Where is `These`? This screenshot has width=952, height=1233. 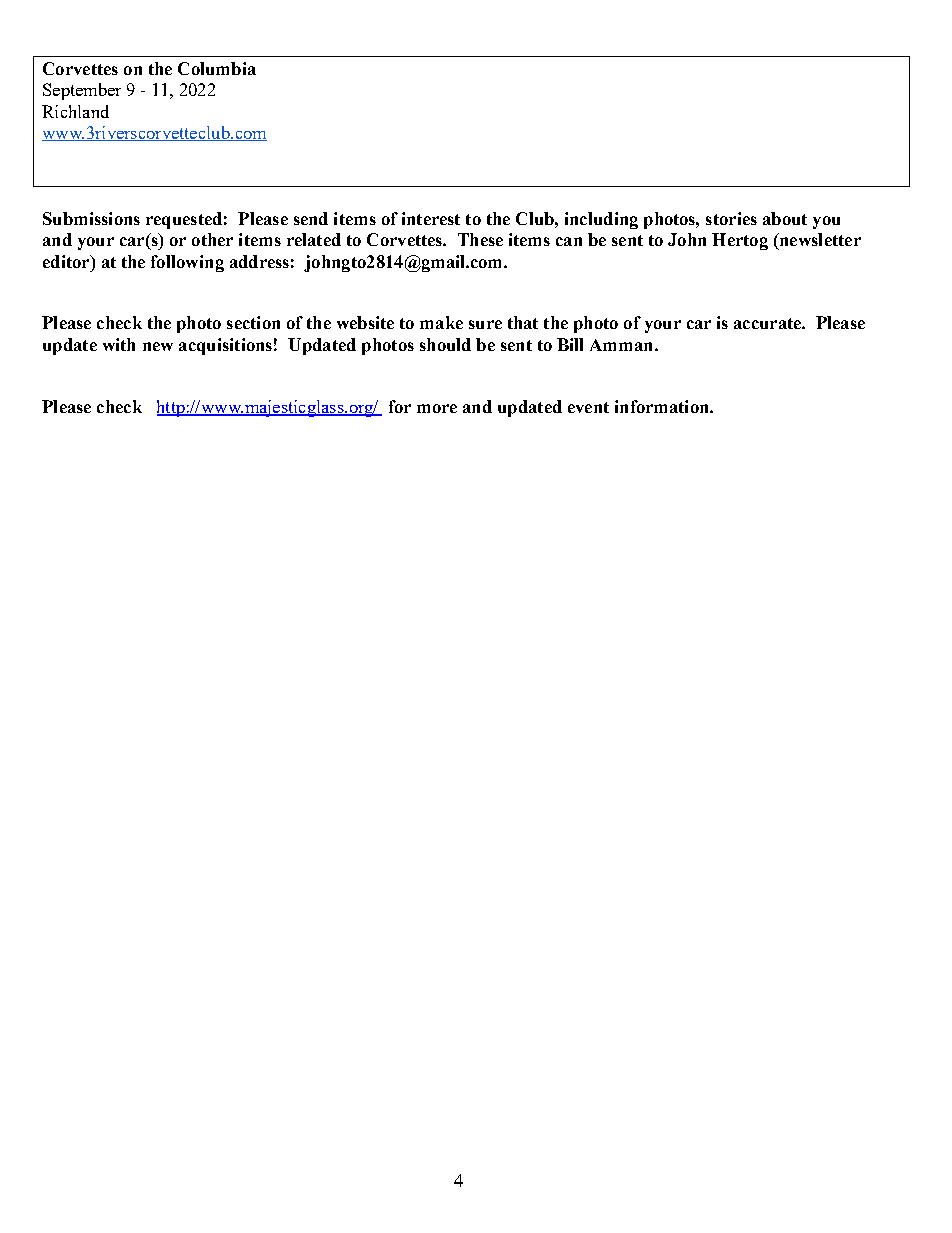 These is located at coordinates (480, 239).
